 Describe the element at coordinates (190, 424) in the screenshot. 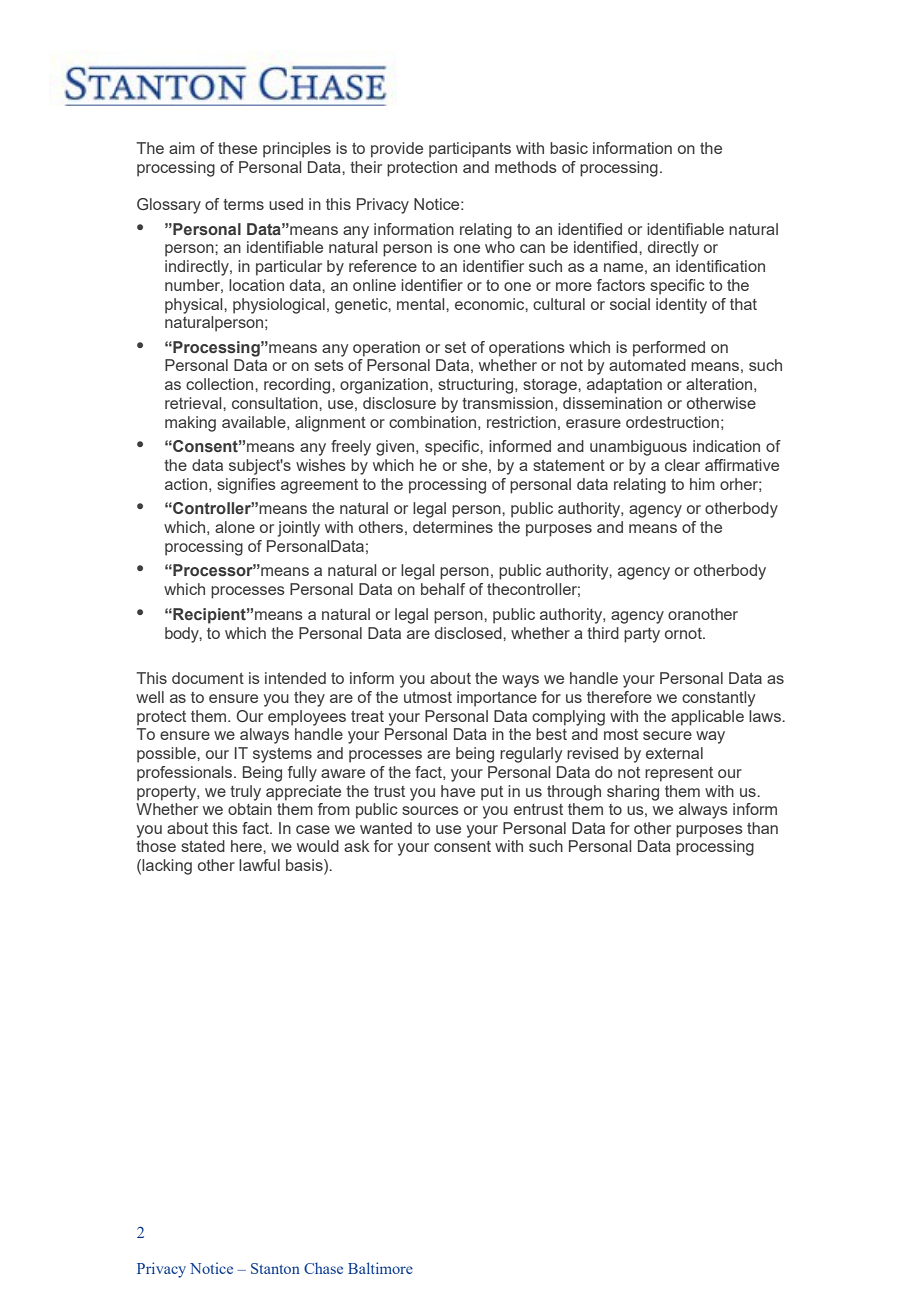

I see `making` at that location.
